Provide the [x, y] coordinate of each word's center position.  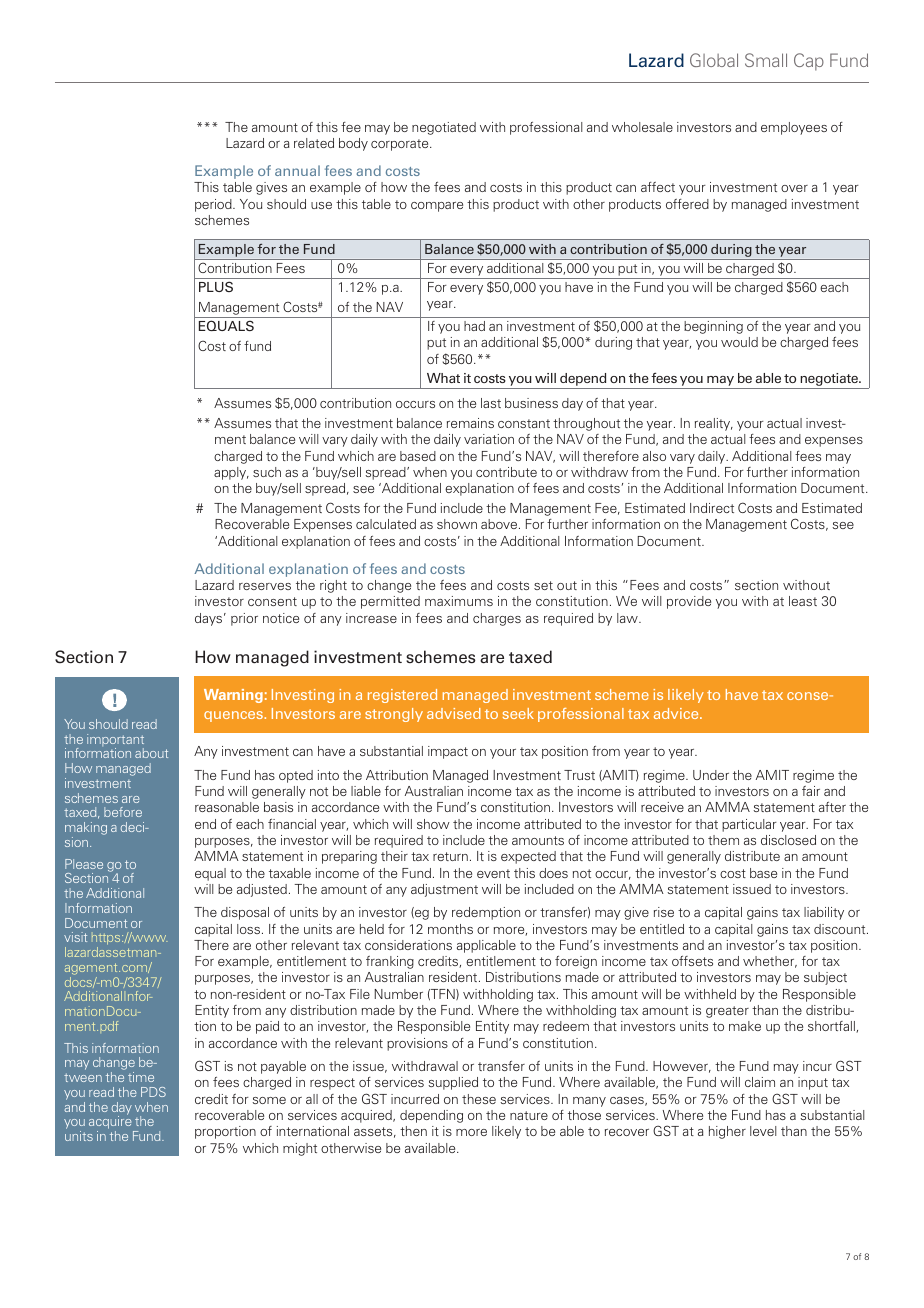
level [763, 1131]
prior [244, 619]
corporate [401, 145]
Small [766, 60]
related [314, 143]
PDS [153, 1092]
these [479, 1099]
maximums [459, 601]
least [803, 601]
